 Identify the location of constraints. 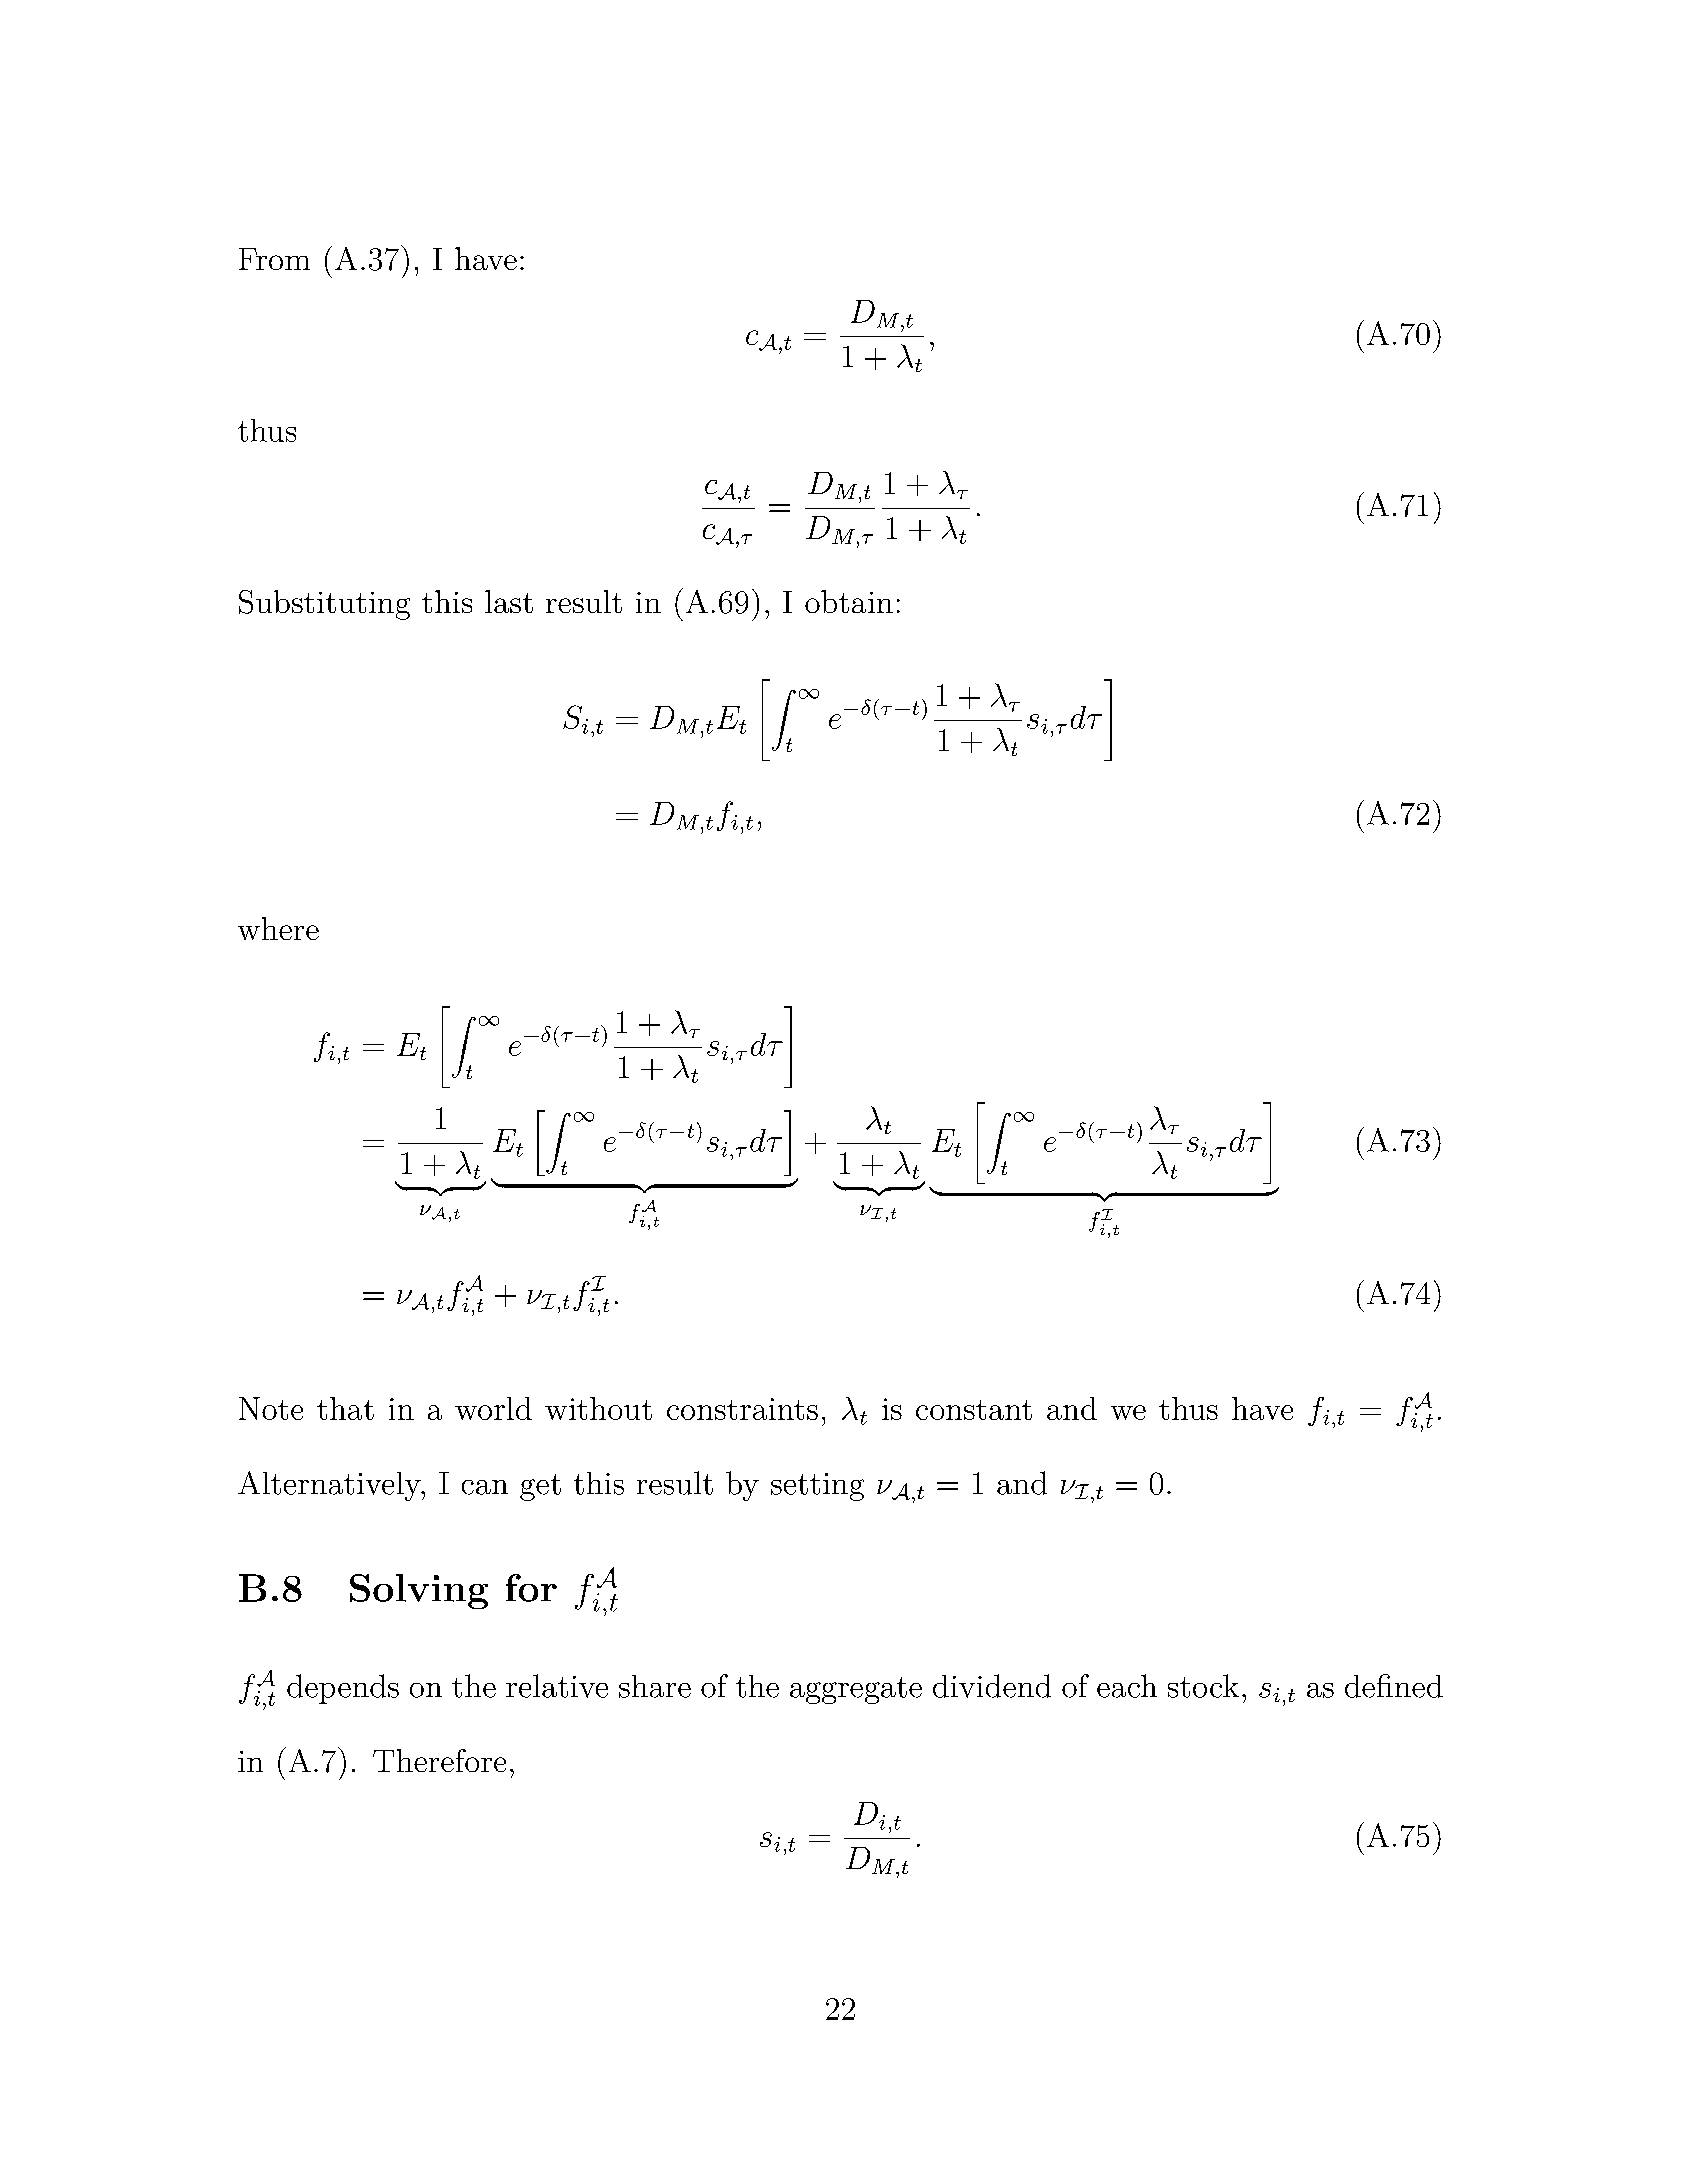
(742, 1409).
